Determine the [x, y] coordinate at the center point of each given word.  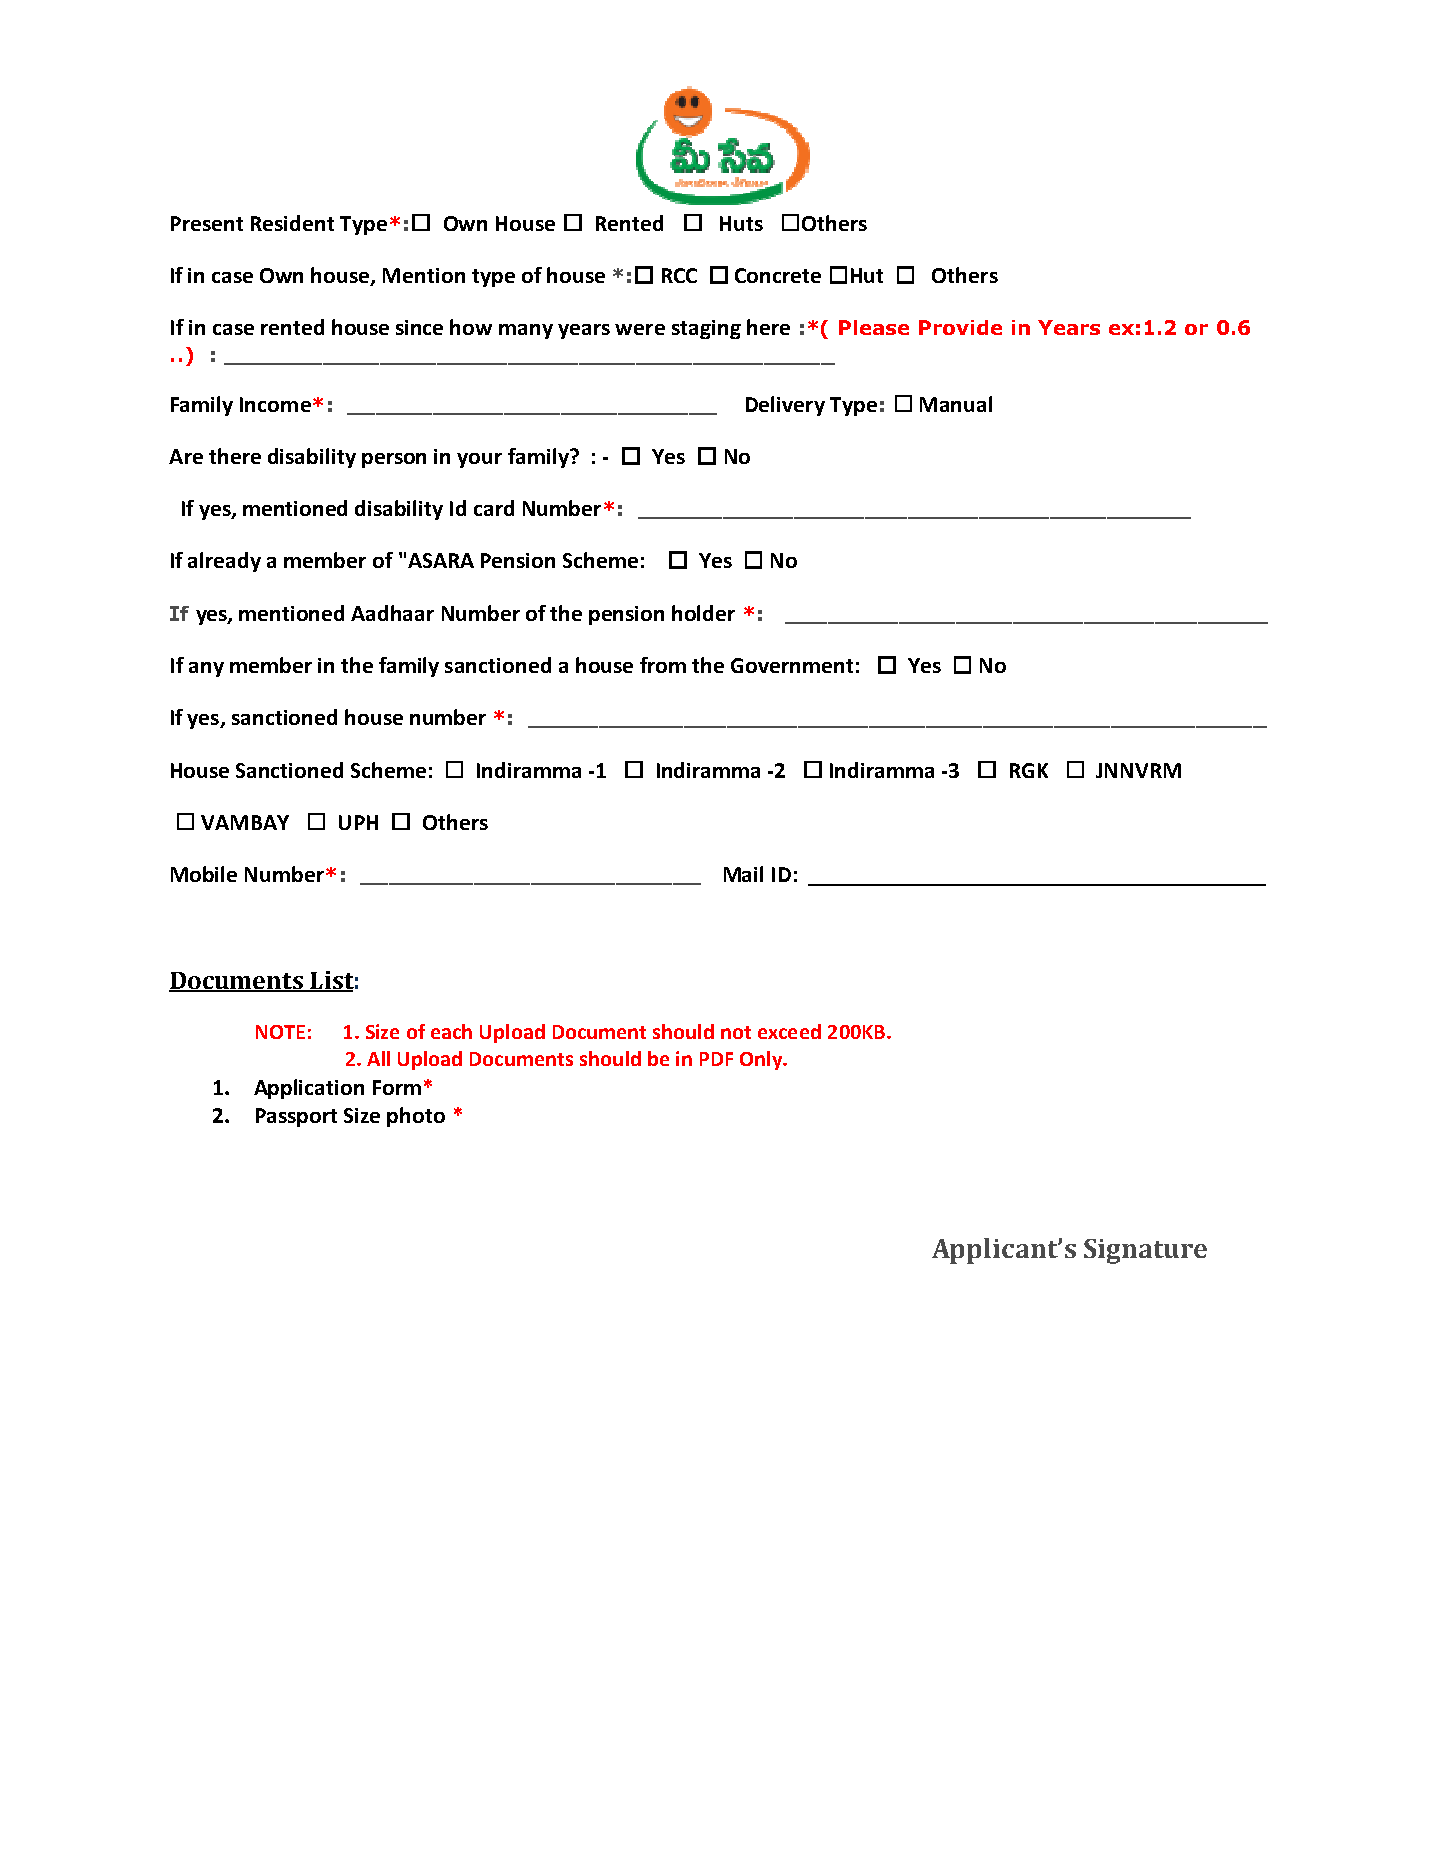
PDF [716, 1059]
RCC [679, 275]
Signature [1145, 1251]
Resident [292, 223]
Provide [960, 327]
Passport [296, 1117]
